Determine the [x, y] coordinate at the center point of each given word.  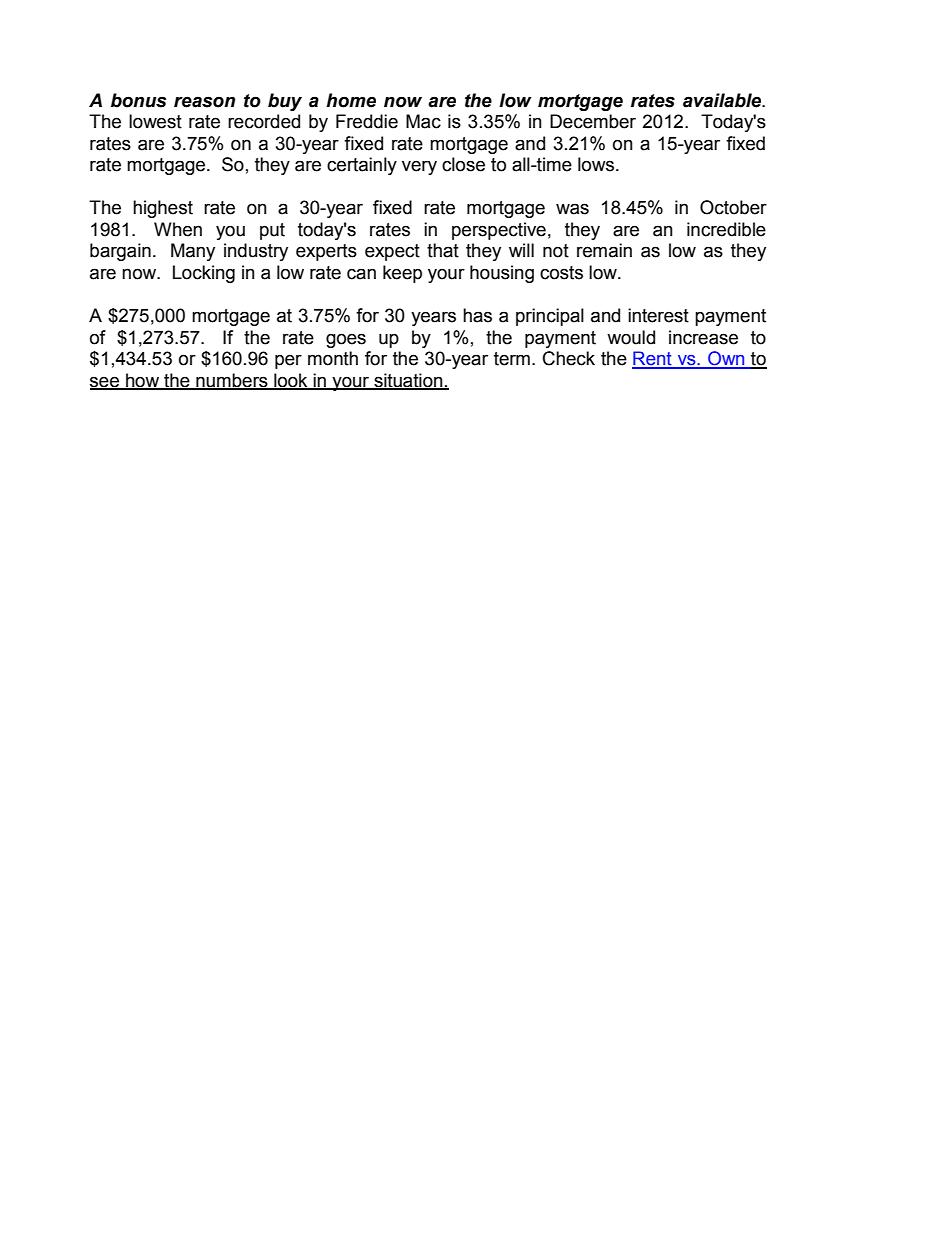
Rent [653, 359]
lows [596, 164]
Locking [204, 274]
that [443, 250]
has [477, 315]
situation [408, 381]
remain [604, 250]
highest [163, 209]
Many [193, 252]
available [723, 100]
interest [658, 315]
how [143, 381]
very [419, 167]
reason [204, 102]
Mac [423, 121]
